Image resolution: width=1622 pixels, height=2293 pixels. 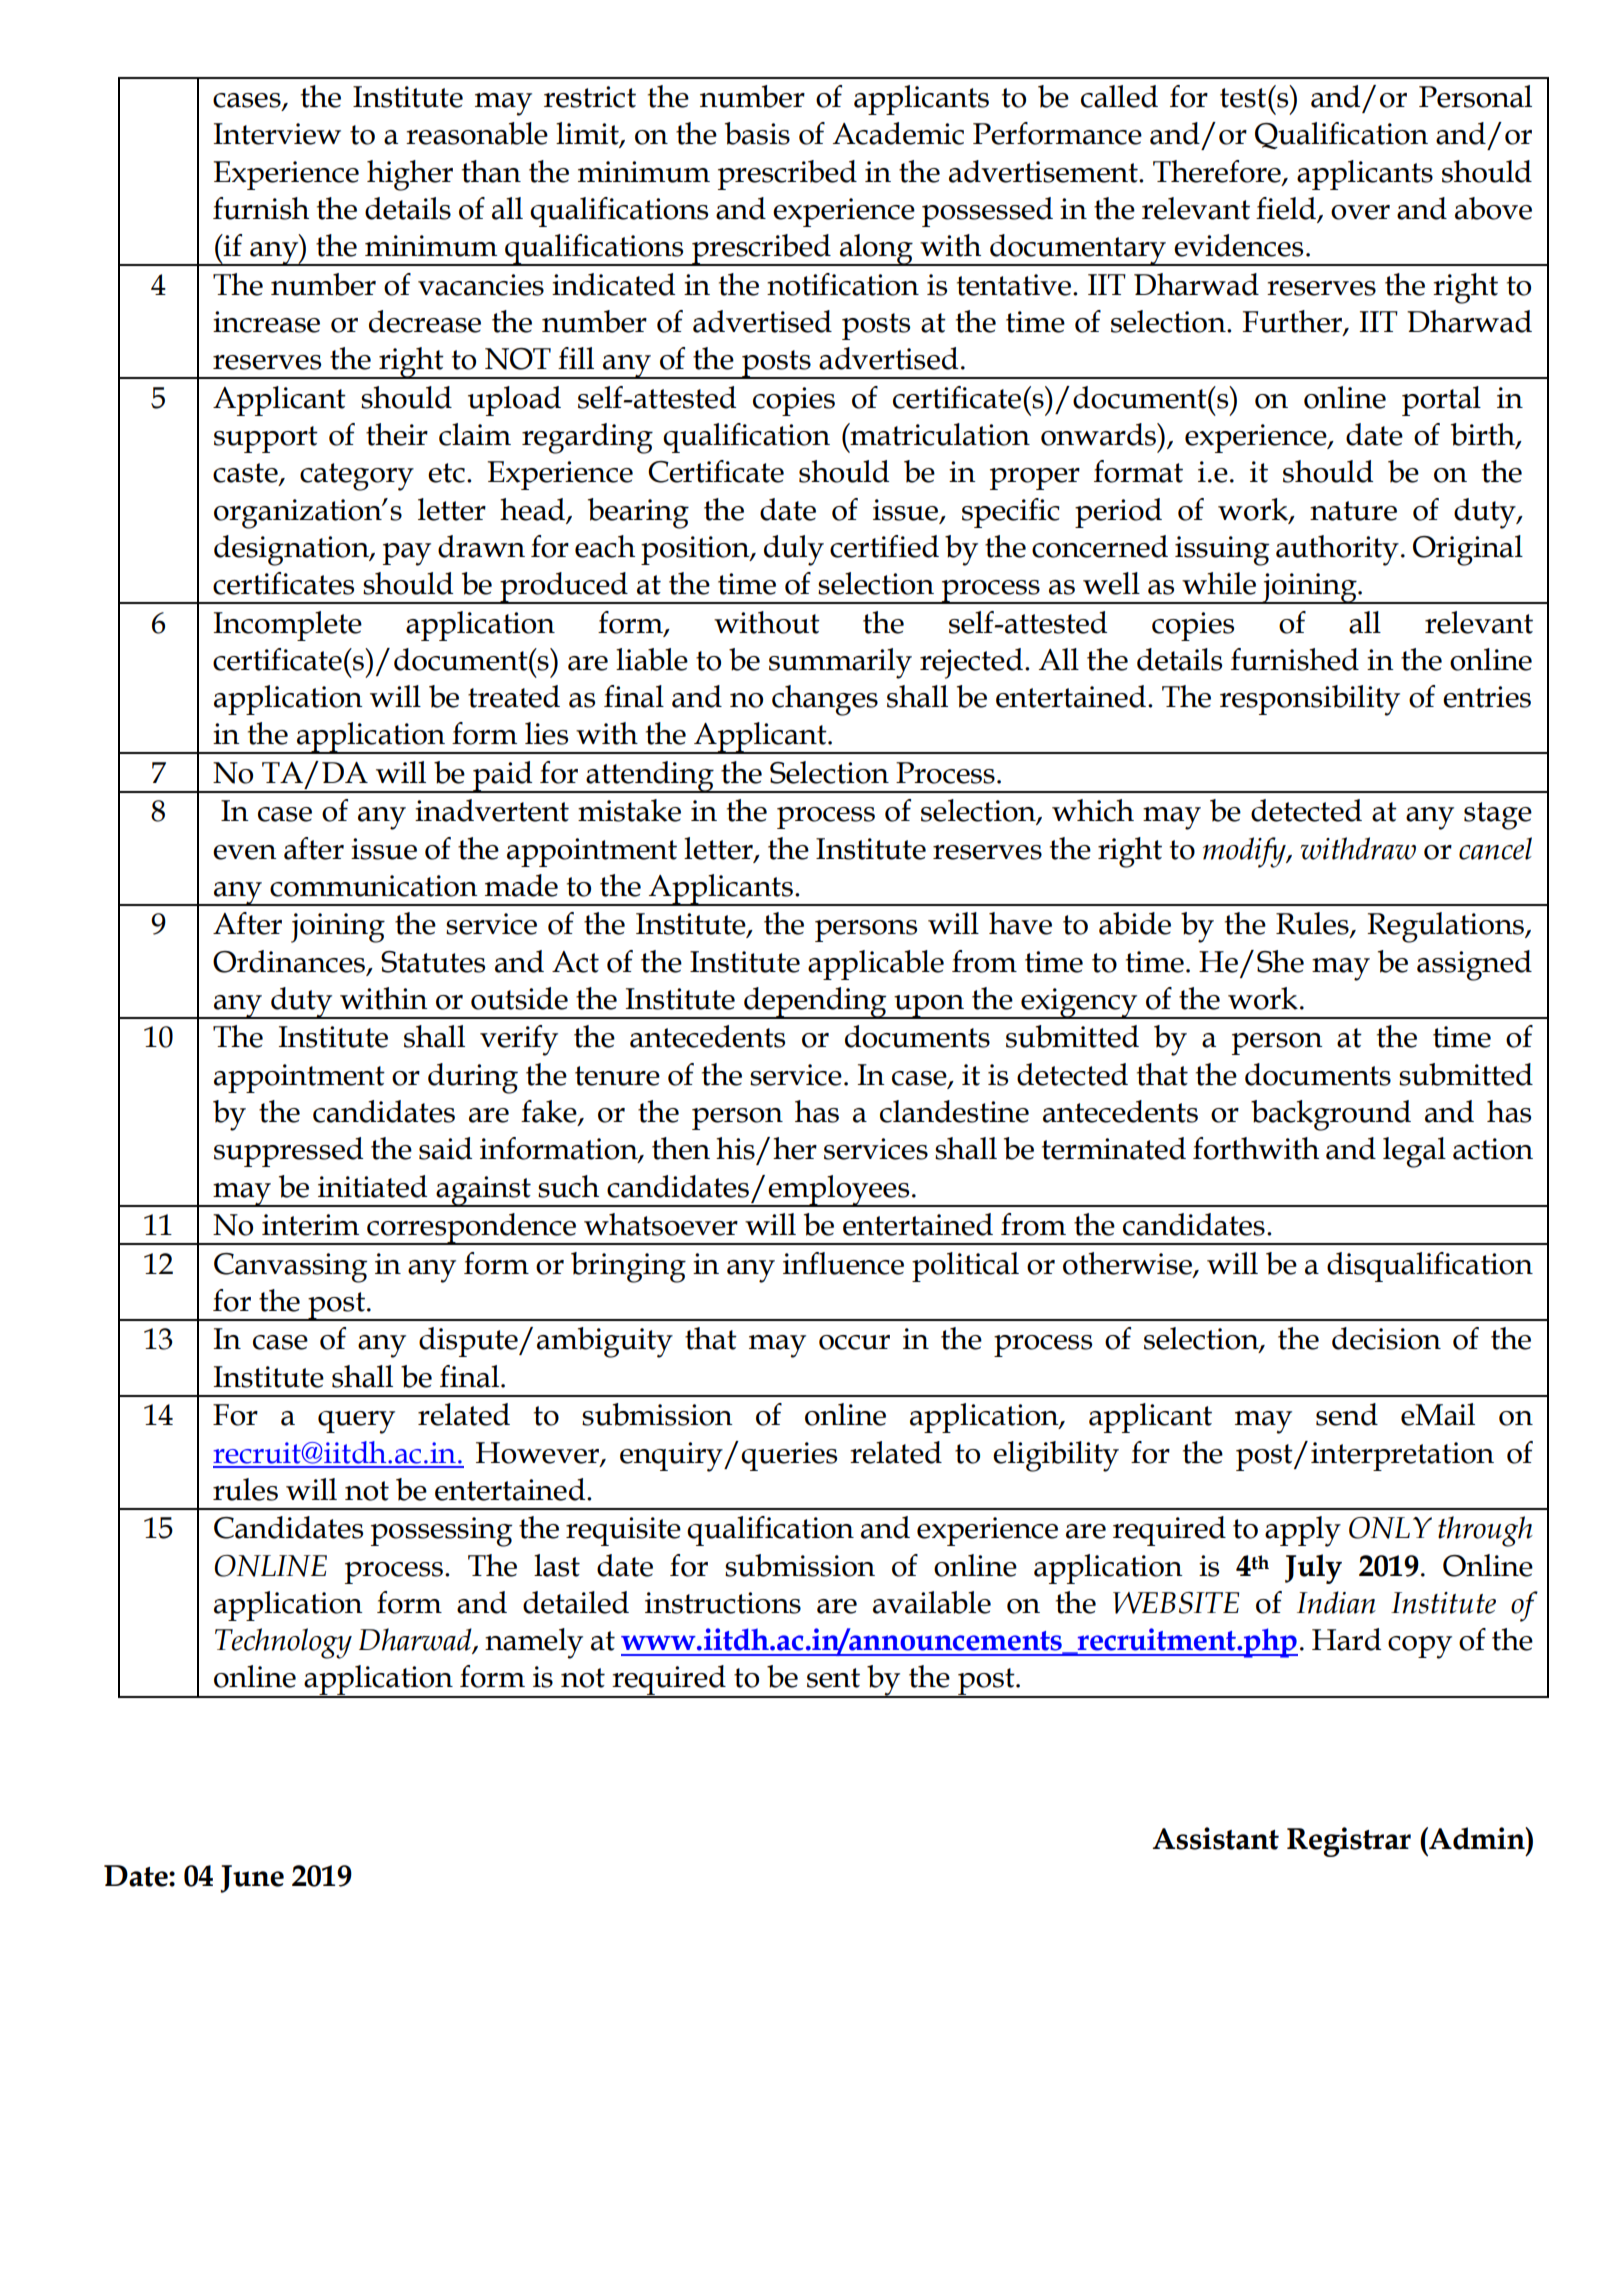 What do you see at coordinates (433, 962) in the document?
I see `Statutes` at bounding box center [433, 962].
